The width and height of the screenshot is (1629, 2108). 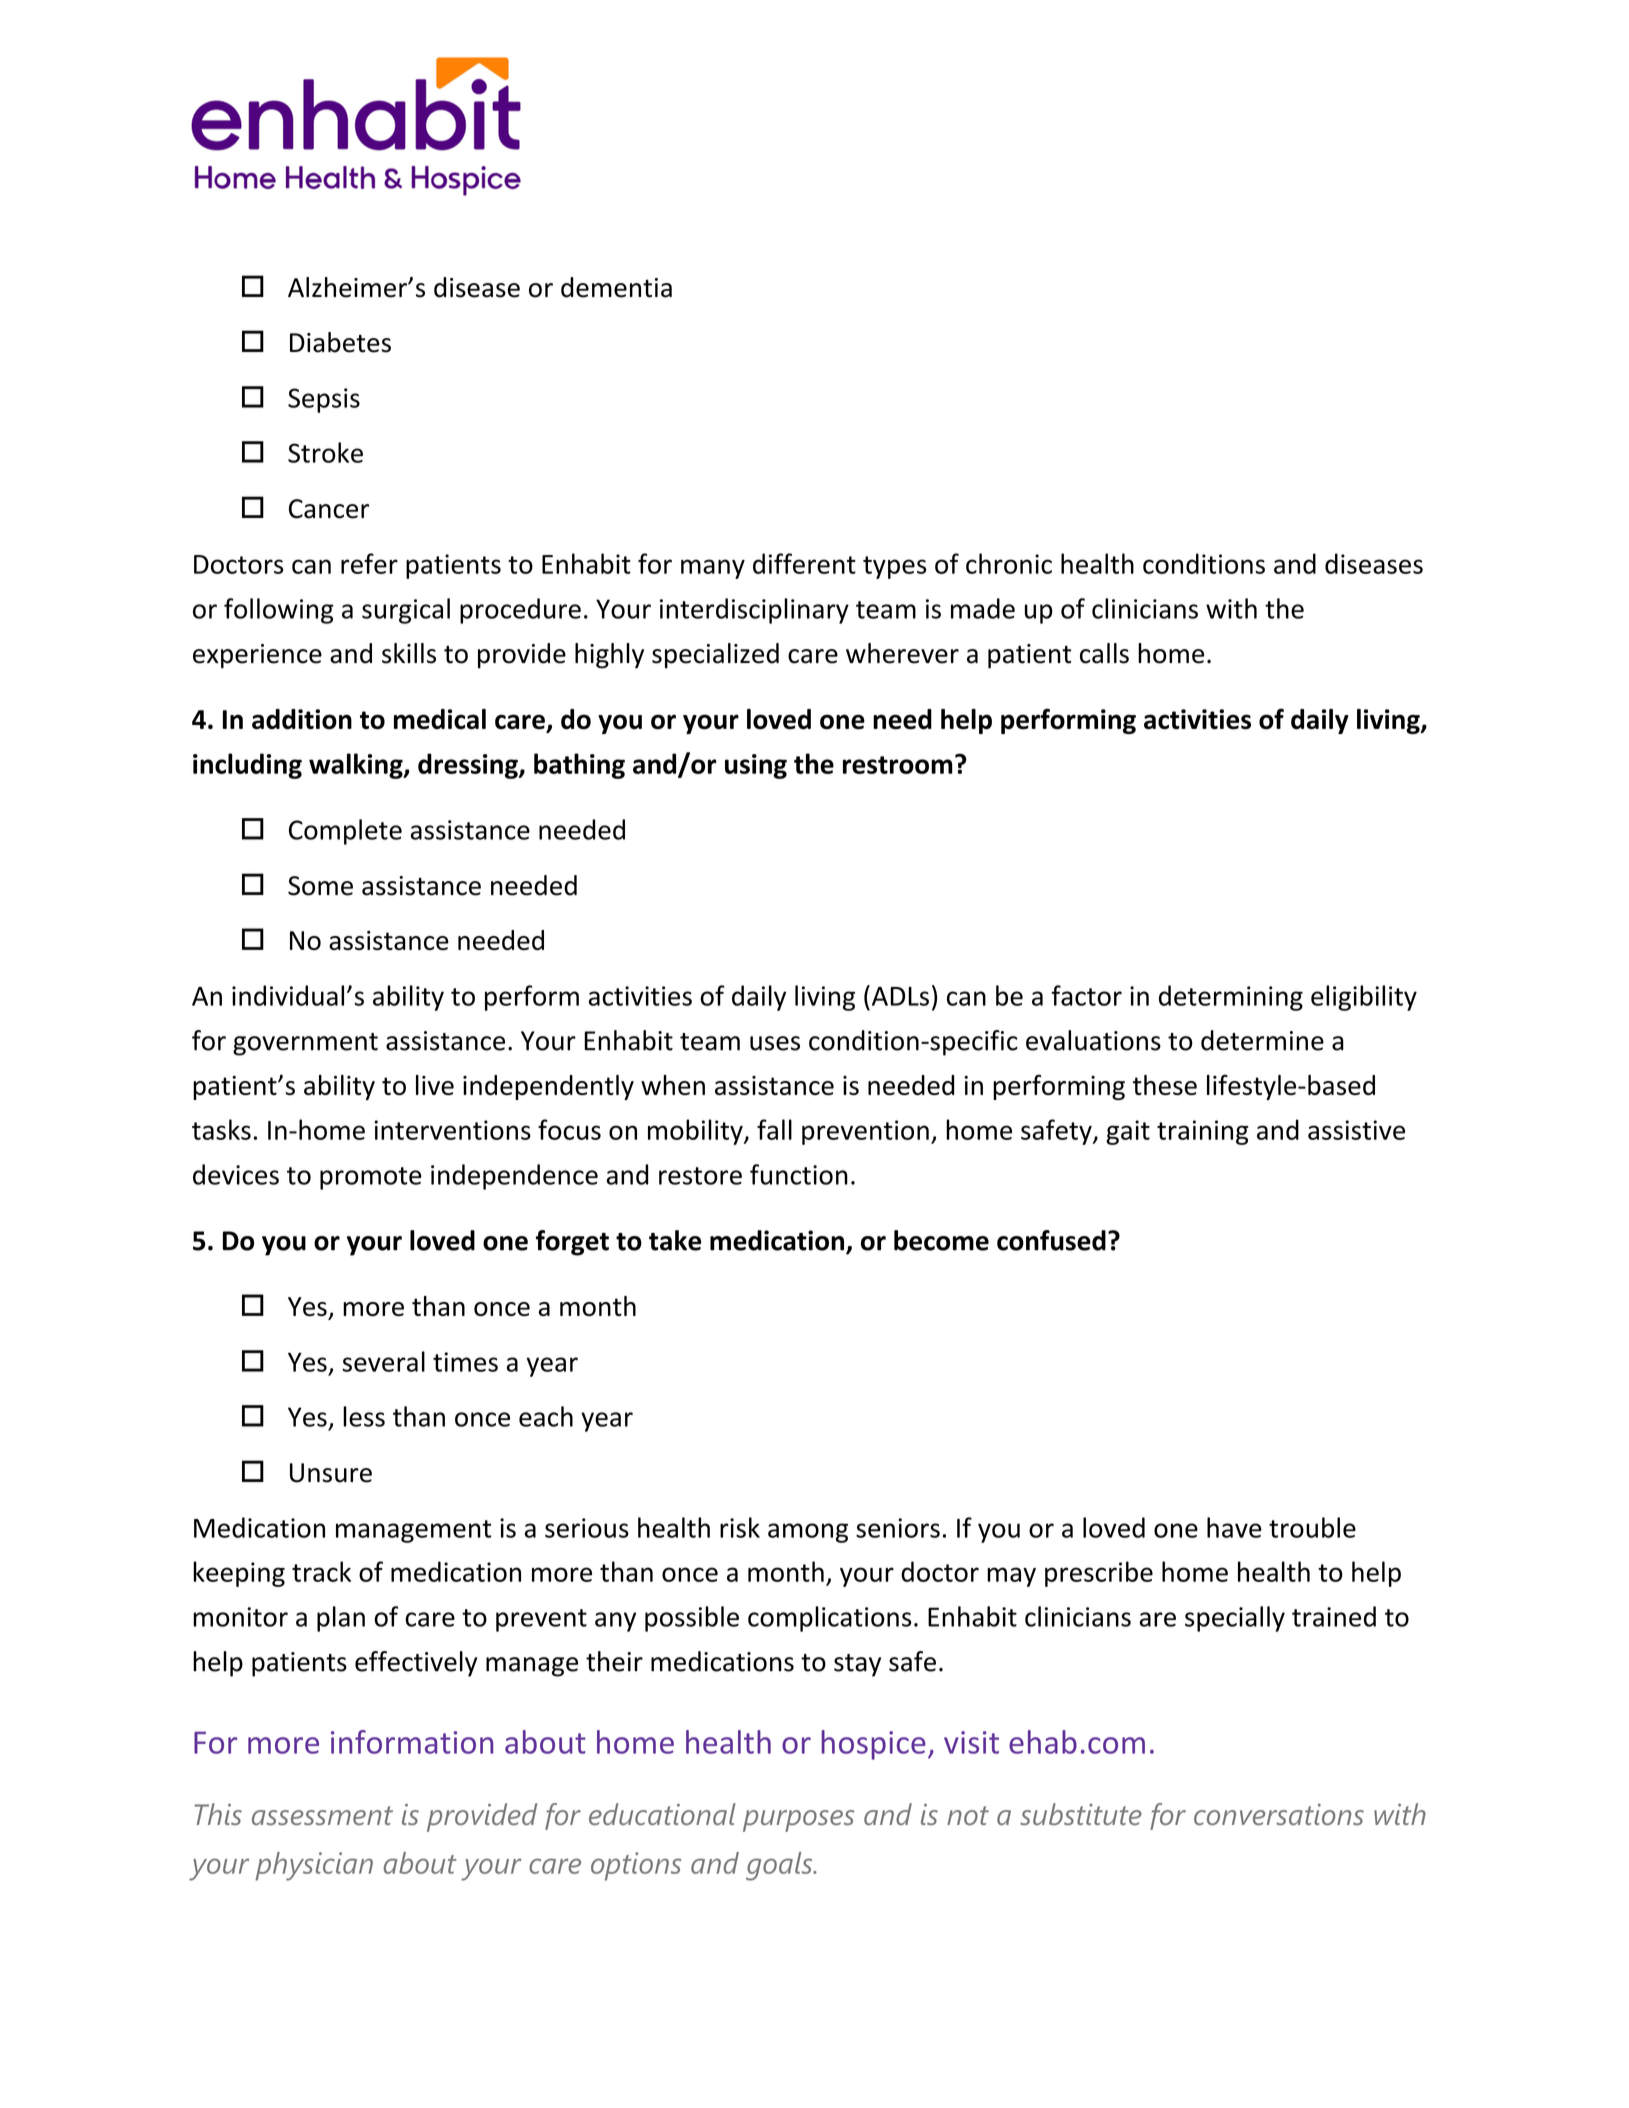 What do you see at coordinates (1104, 653) in the screenshot?
I see `calls` at bounding box center [1104, 653].
